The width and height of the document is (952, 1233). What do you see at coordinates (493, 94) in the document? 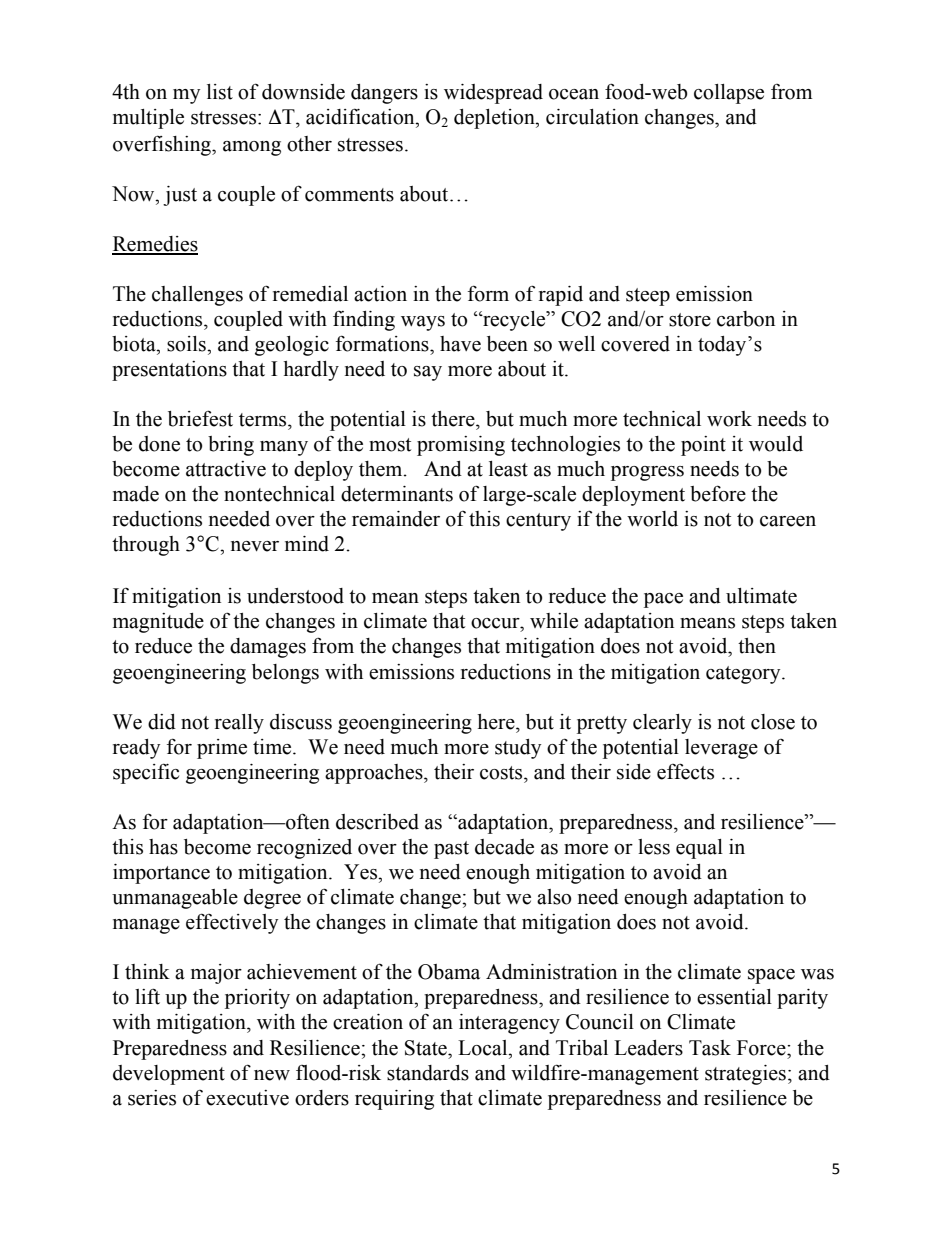
I see `widespread` at bounding box center [493, 94].
